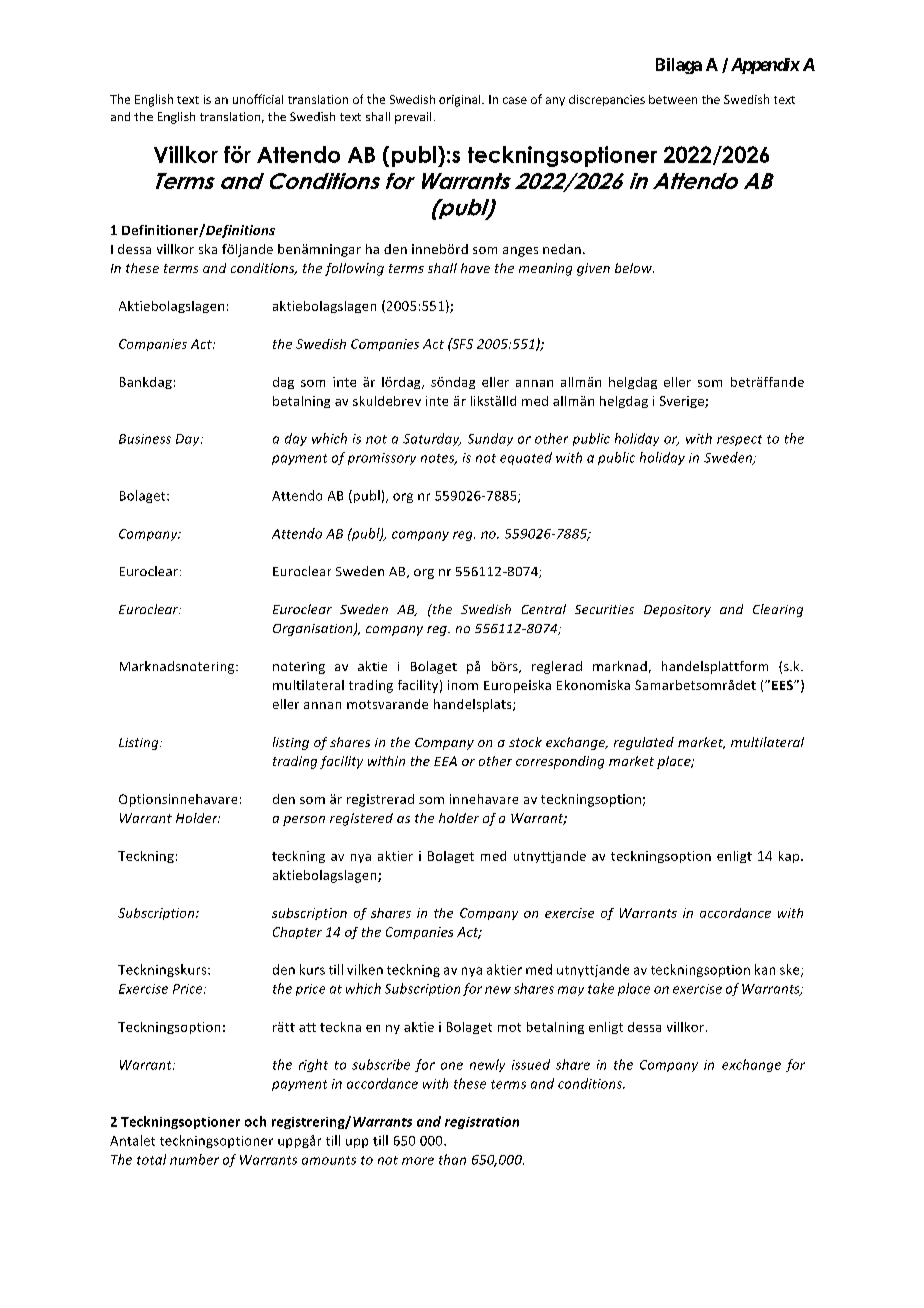  Describe the element at coordinates (461, 101) in the document. I see `original` at that location.
